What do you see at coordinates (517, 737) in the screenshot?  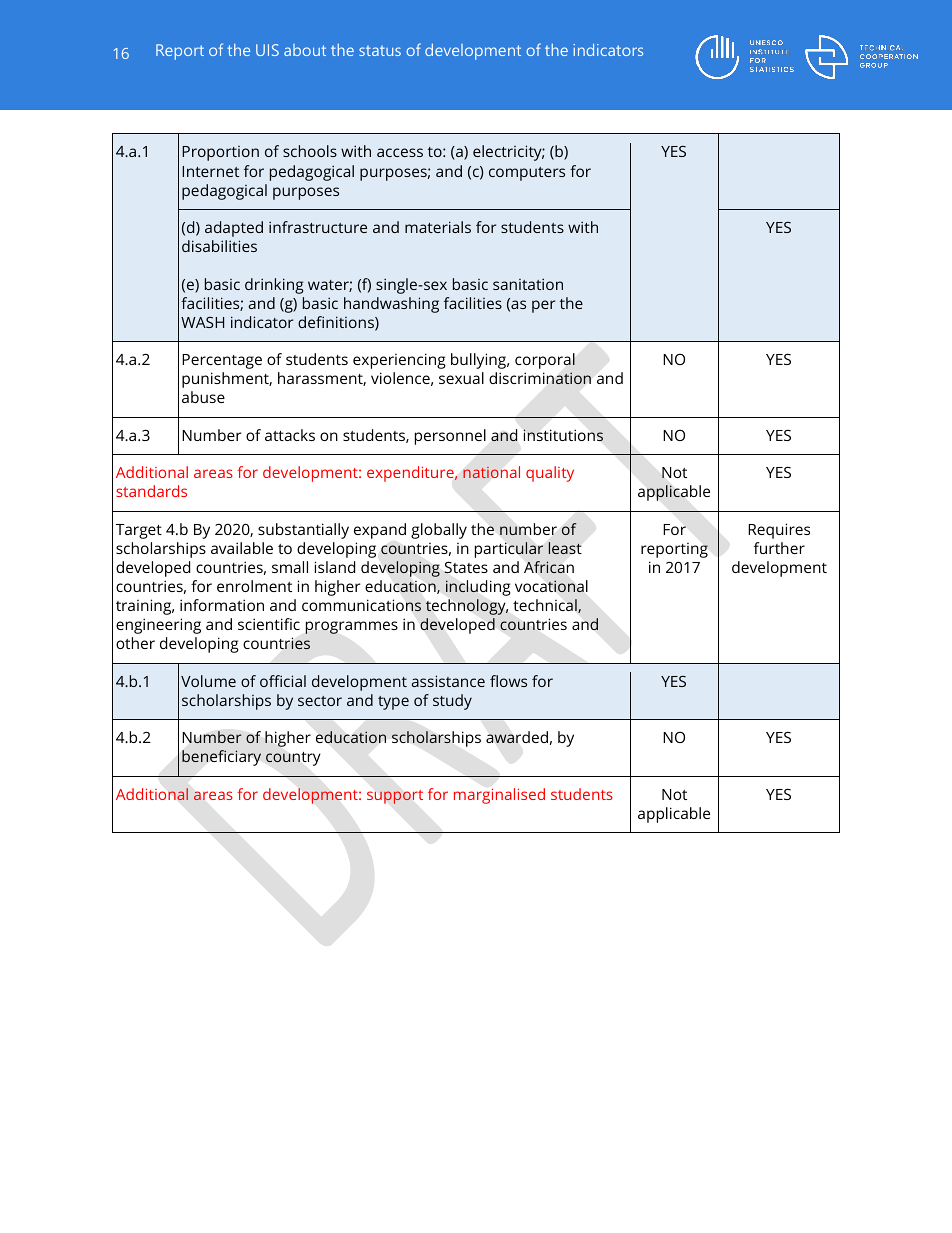 I see `awarded` at bounding box center [517, 737].
